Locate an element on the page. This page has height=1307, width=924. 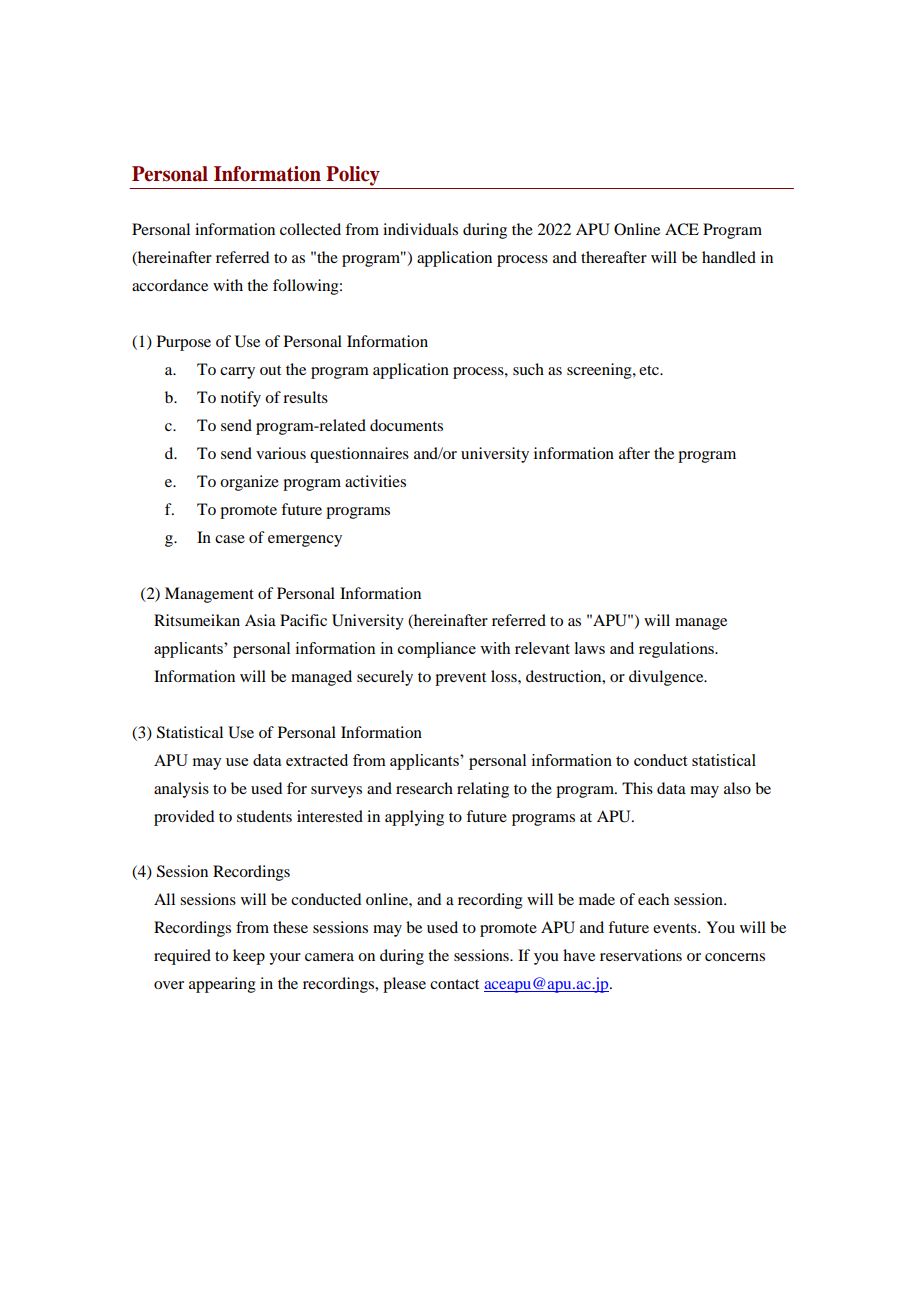
regulations is located at coordinates (677, 650).
